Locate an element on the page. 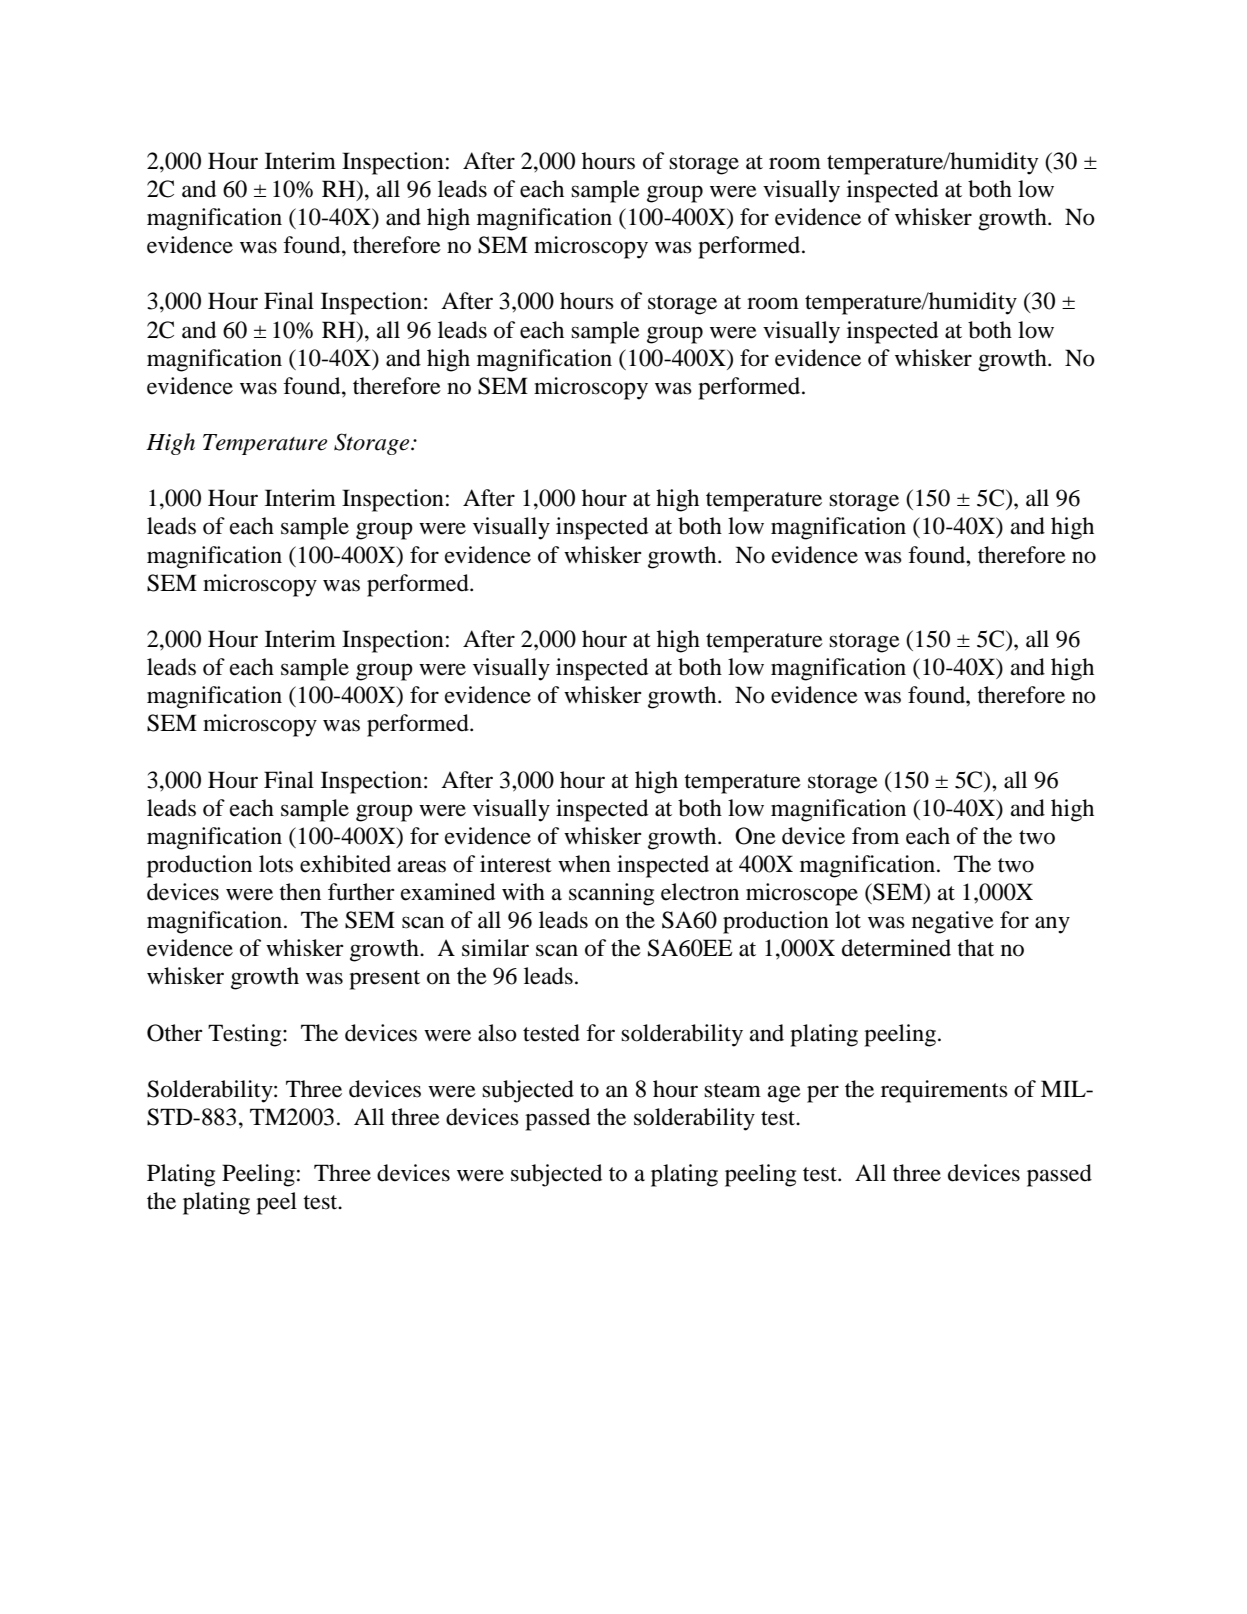 Image resolution: width=1247 pixels, height=1614 pixels. negative is located at coordinates (953, 922).
